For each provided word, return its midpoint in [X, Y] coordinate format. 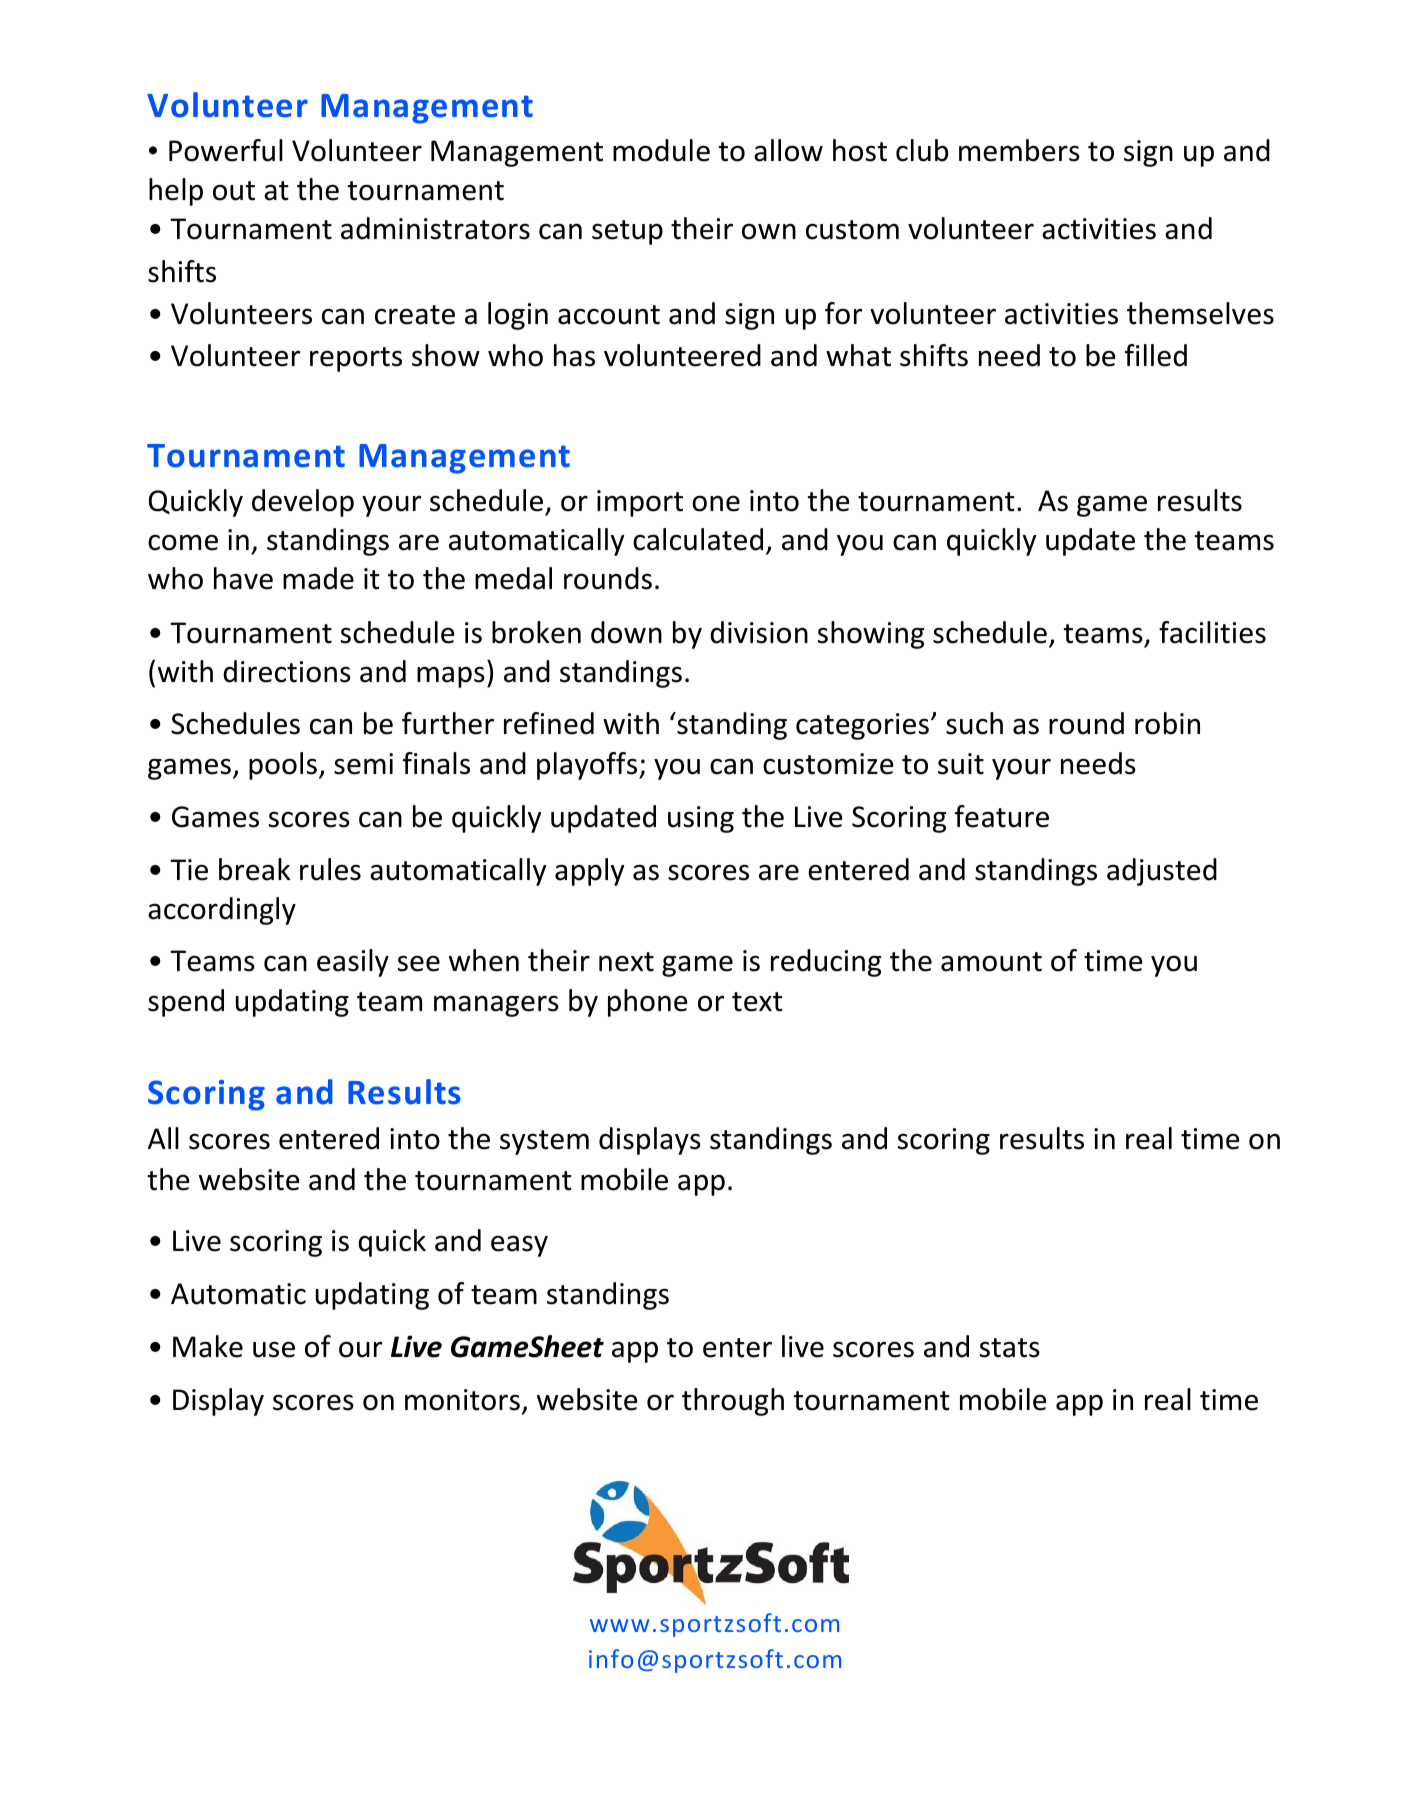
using [701, 819]
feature [1002, 816]
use [274, 1349]
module [661, 150]
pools [283, 766]
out [234, 191]
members [1019, 150]
